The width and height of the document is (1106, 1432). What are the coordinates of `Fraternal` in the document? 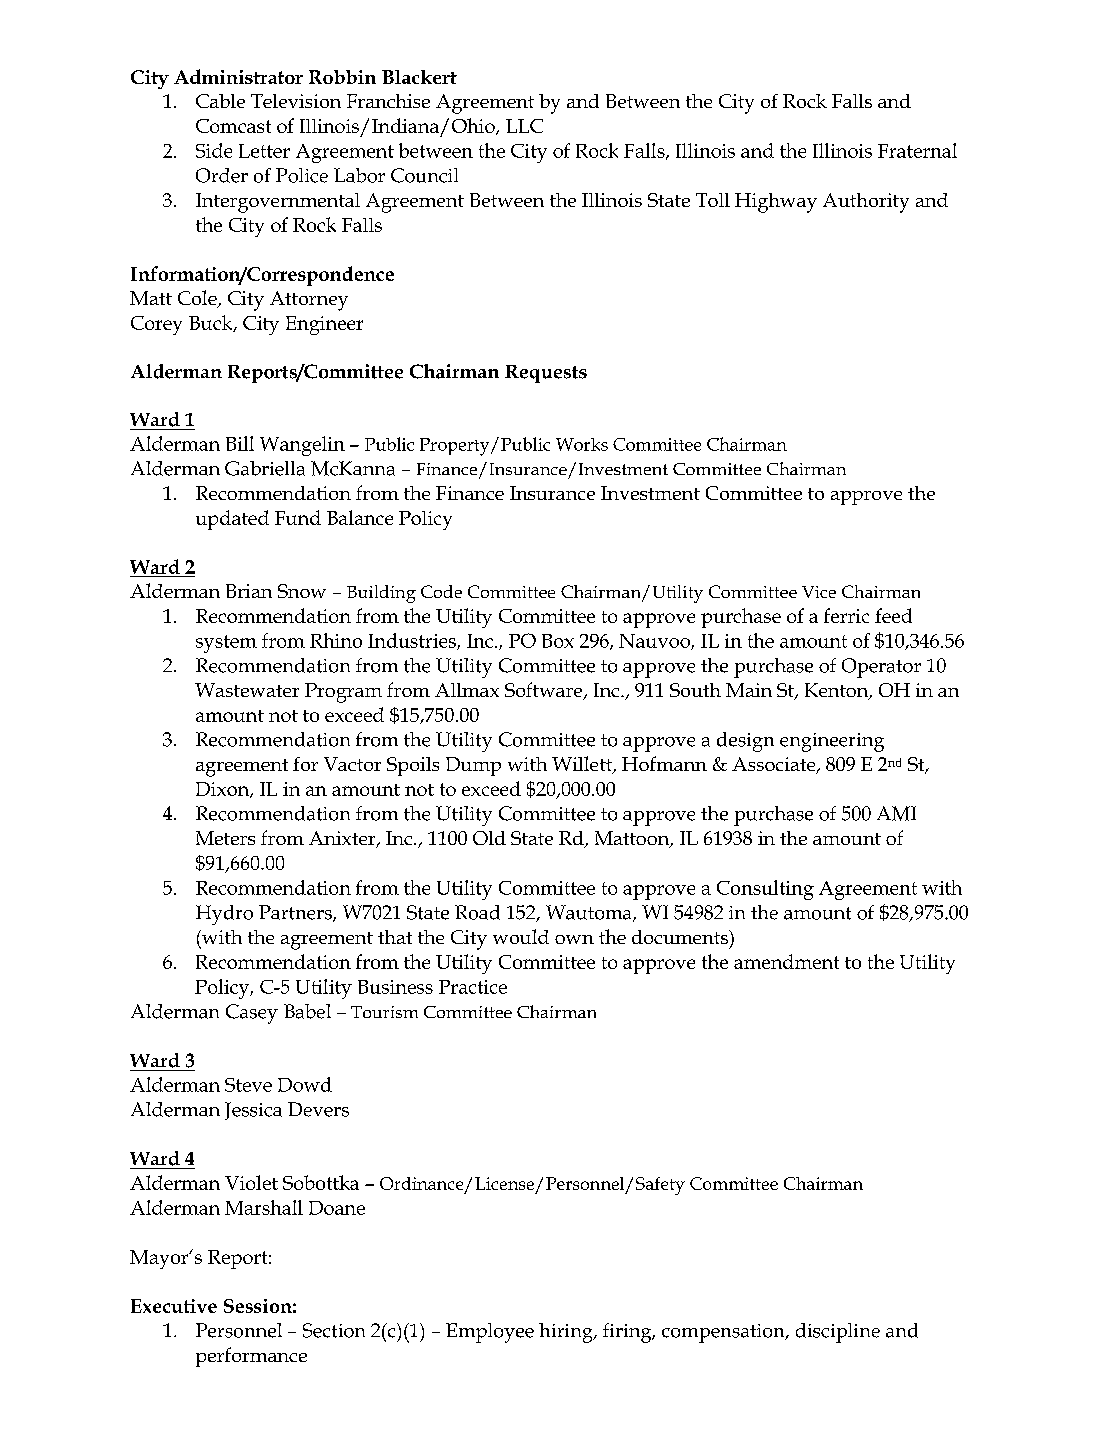 It's located at (917, 150).
